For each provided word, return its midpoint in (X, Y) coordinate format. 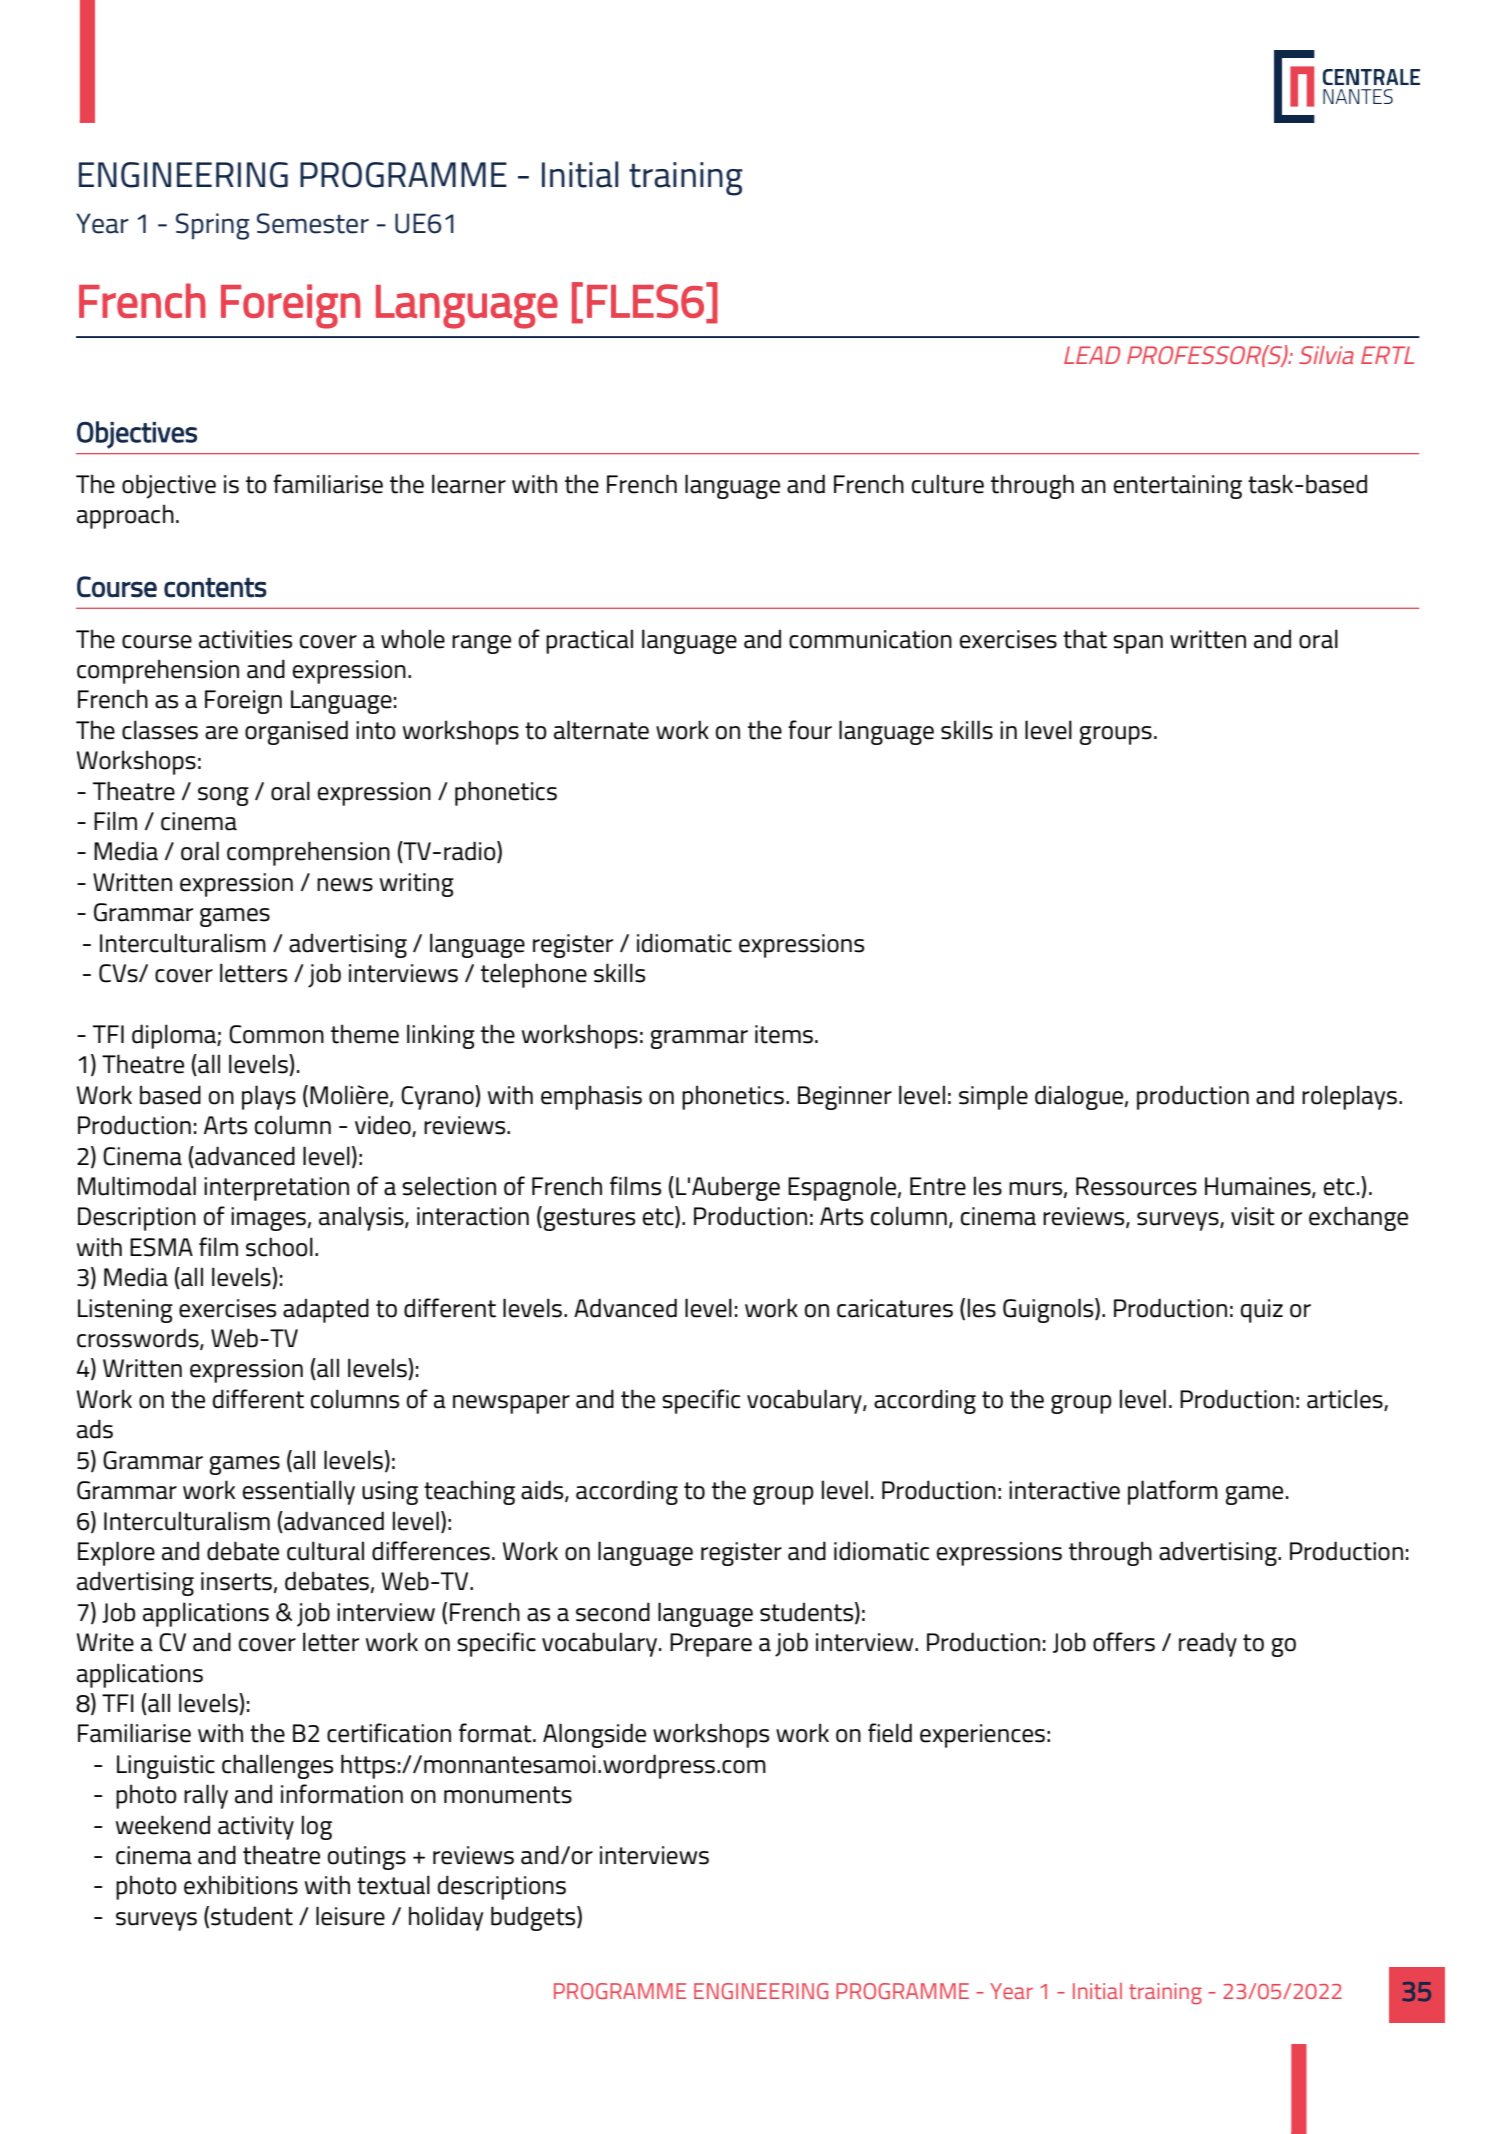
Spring (213, 226)
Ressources (1136, 1186)
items (784, 1034)
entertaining (1178, 487)
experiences (982, 1736)
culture (948, 484)
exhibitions (241, 1885)
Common (276, 1034)
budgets (534, 1918)
